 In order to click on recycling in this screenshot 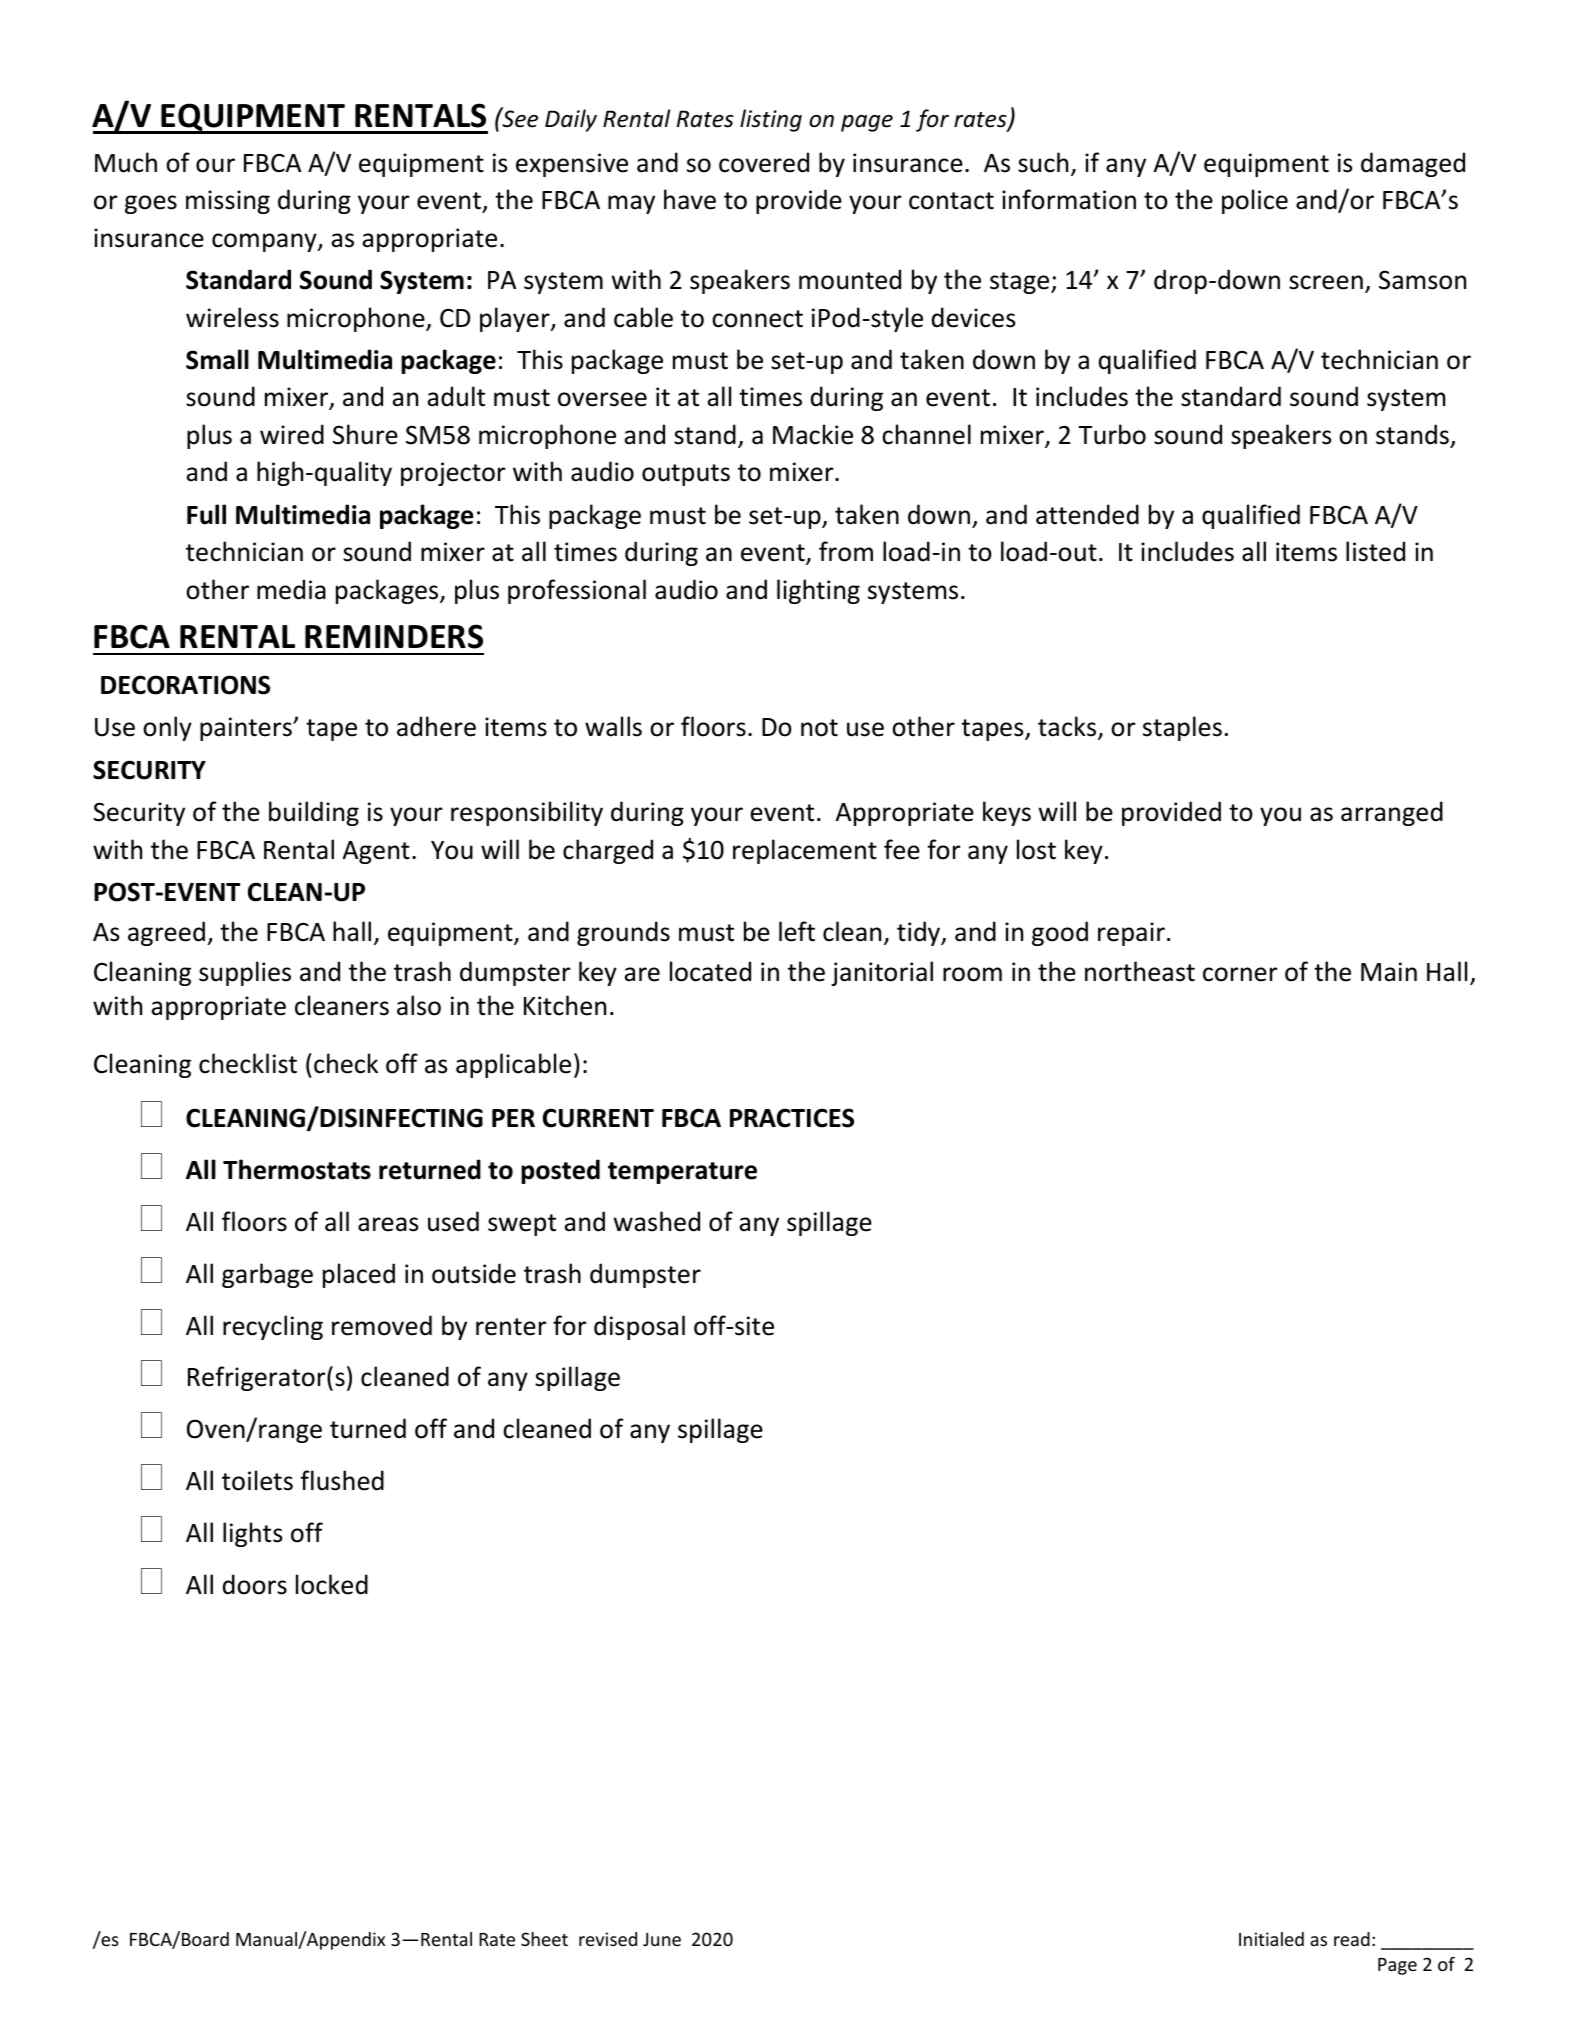, I will do `click(273, 1327)`.
